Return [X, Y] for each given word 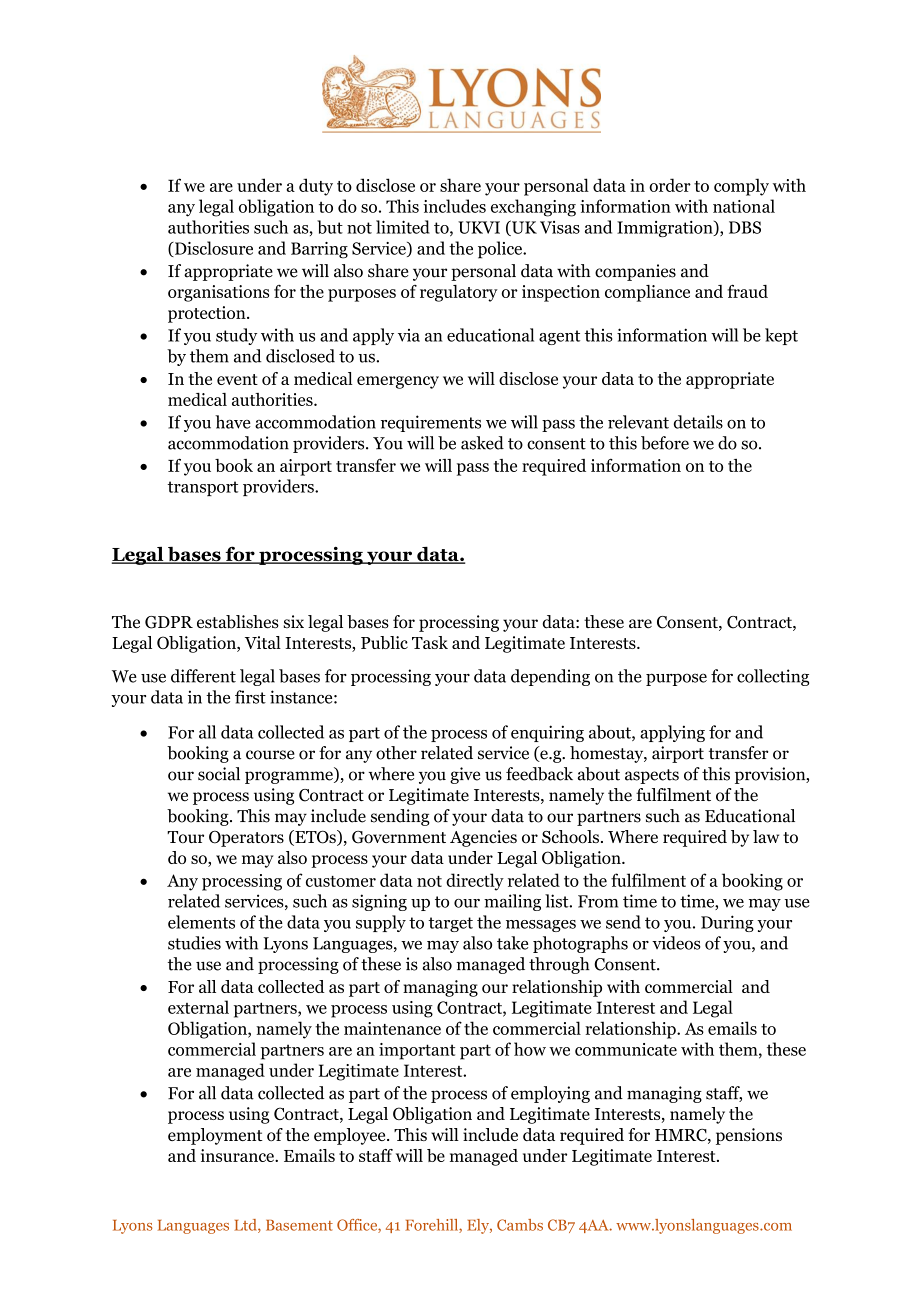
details [698, 422]
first [250, 697]
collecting [773, 677]
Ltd [246, 1226]
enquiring [547, 733]
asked [482, 443]
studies [194, 943]
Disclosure [212, 249]
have [233, 422]
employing [550, 1094]
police [501, 250]
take [512, 943]
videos [676, 943]
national [744, 206]
